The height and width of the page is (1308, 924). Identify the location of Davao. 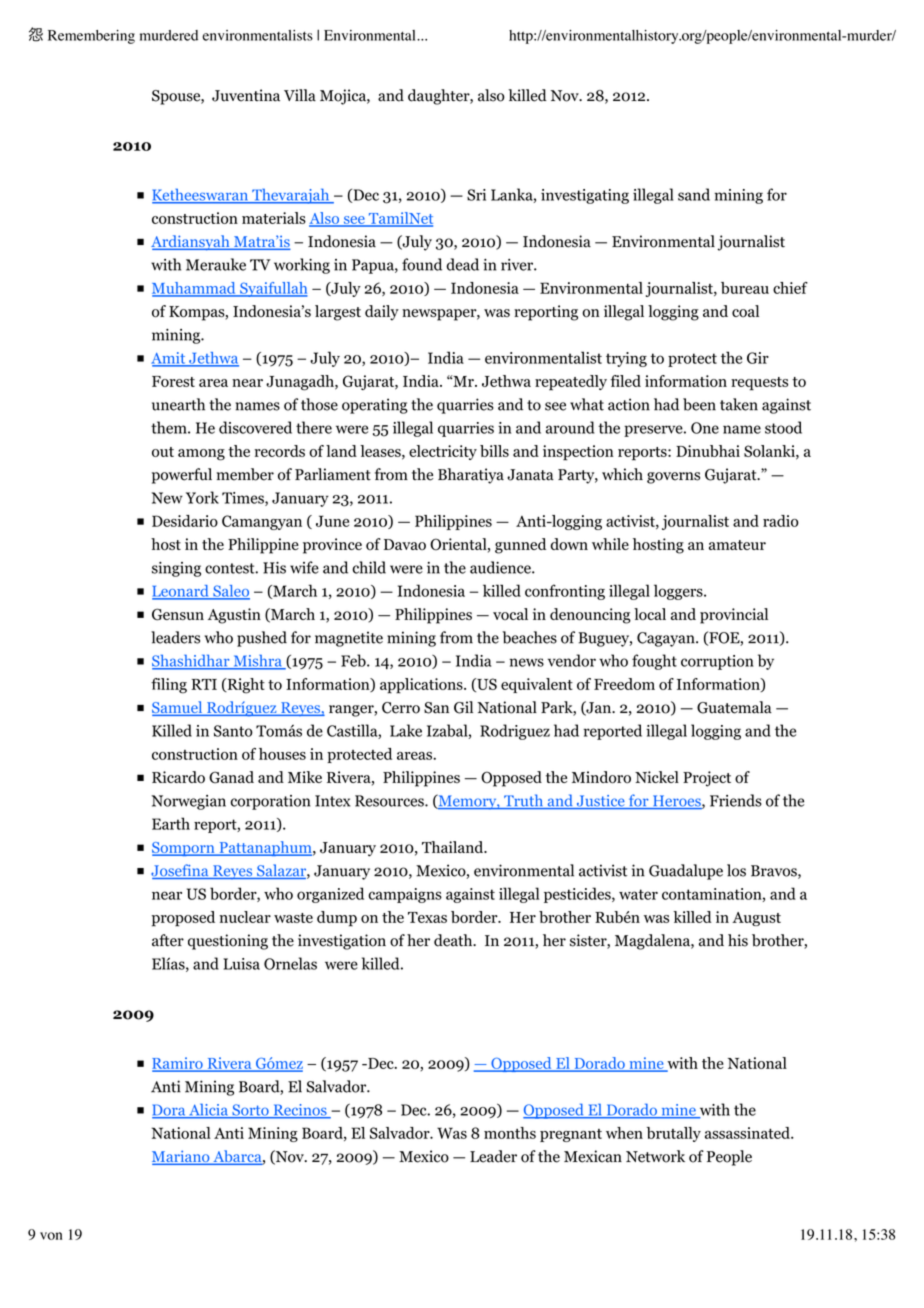
(405, 545).
